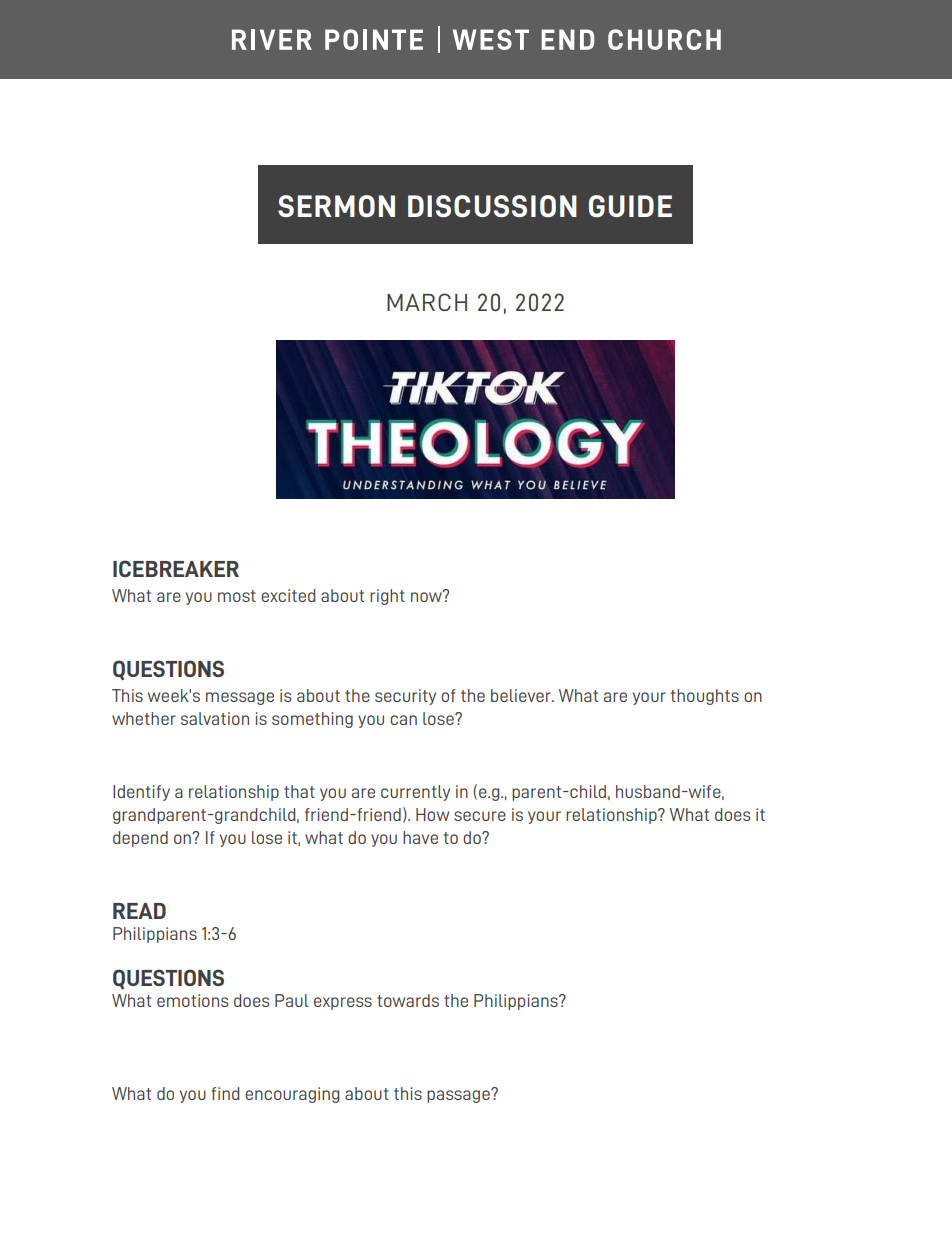 This screenshot has width=952, height=1233. I want to click on GUIDE, so click(630, 206).
